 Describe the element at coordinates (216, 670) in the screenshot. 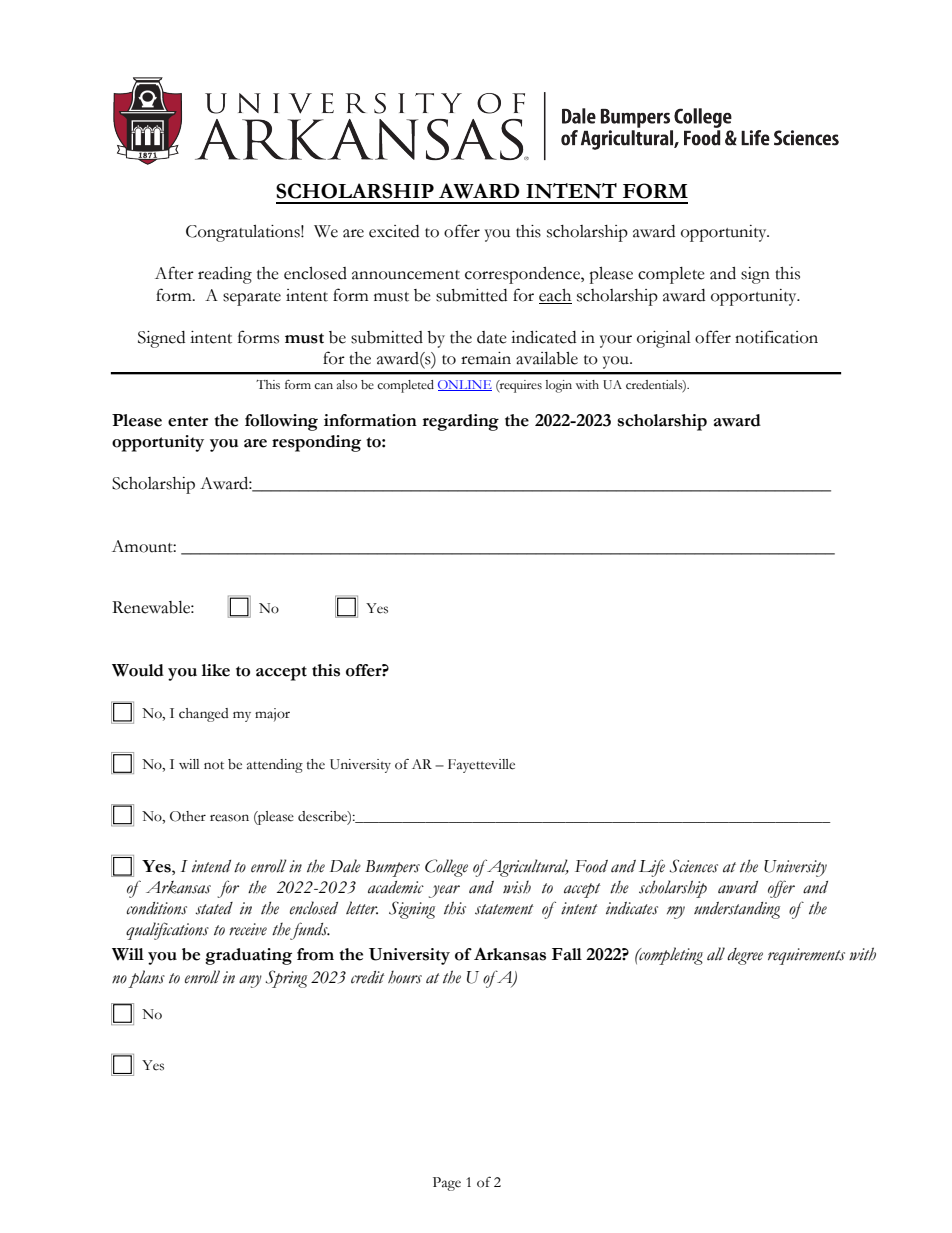

I see `like` at that location.
